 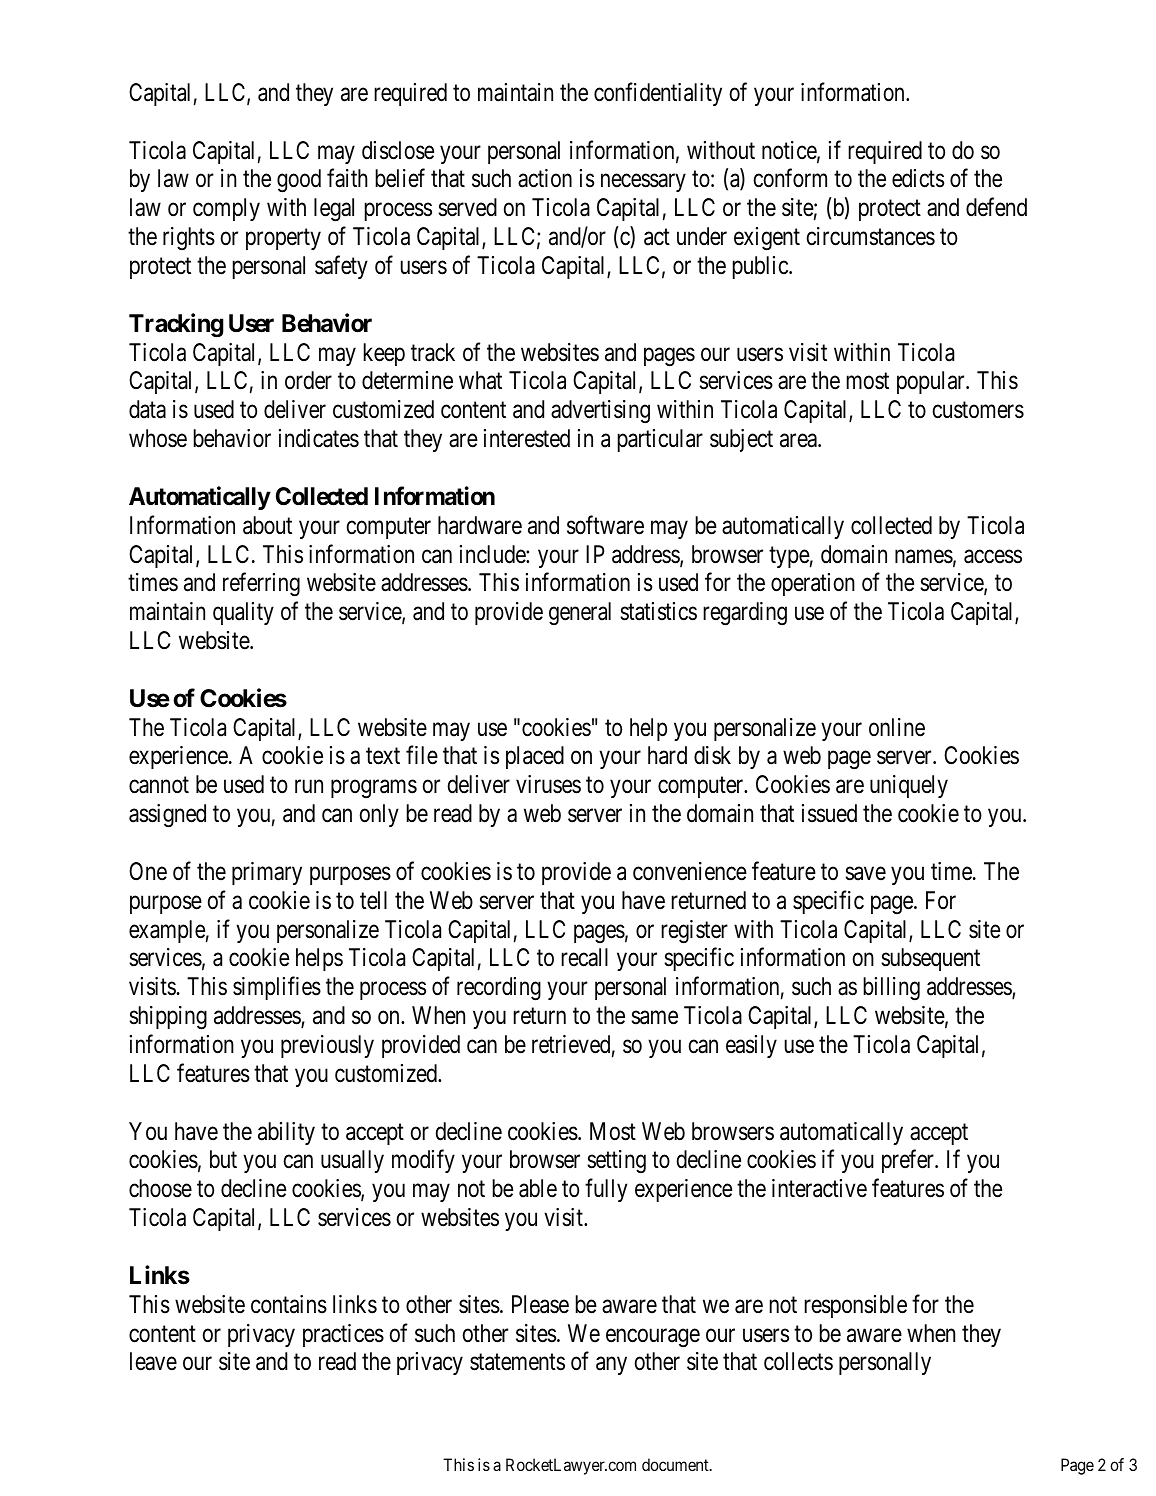 What do you see at coordinates (891, 989) in the image?
I see `billing` at bounding box center [891, 989].
